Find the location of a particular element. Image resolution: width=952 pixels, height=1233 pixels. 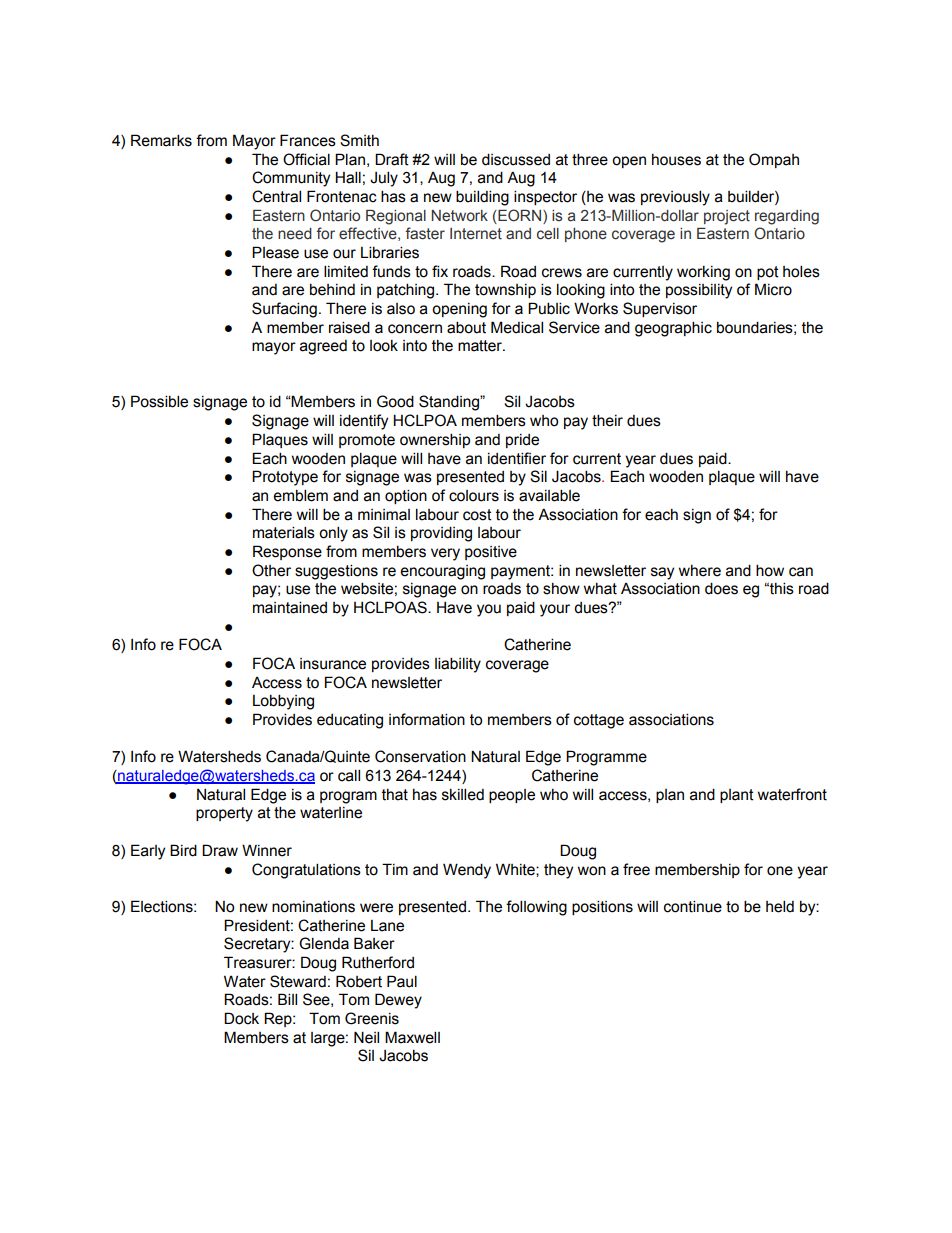

Maxwell is located at coordinates (412, 1037).
